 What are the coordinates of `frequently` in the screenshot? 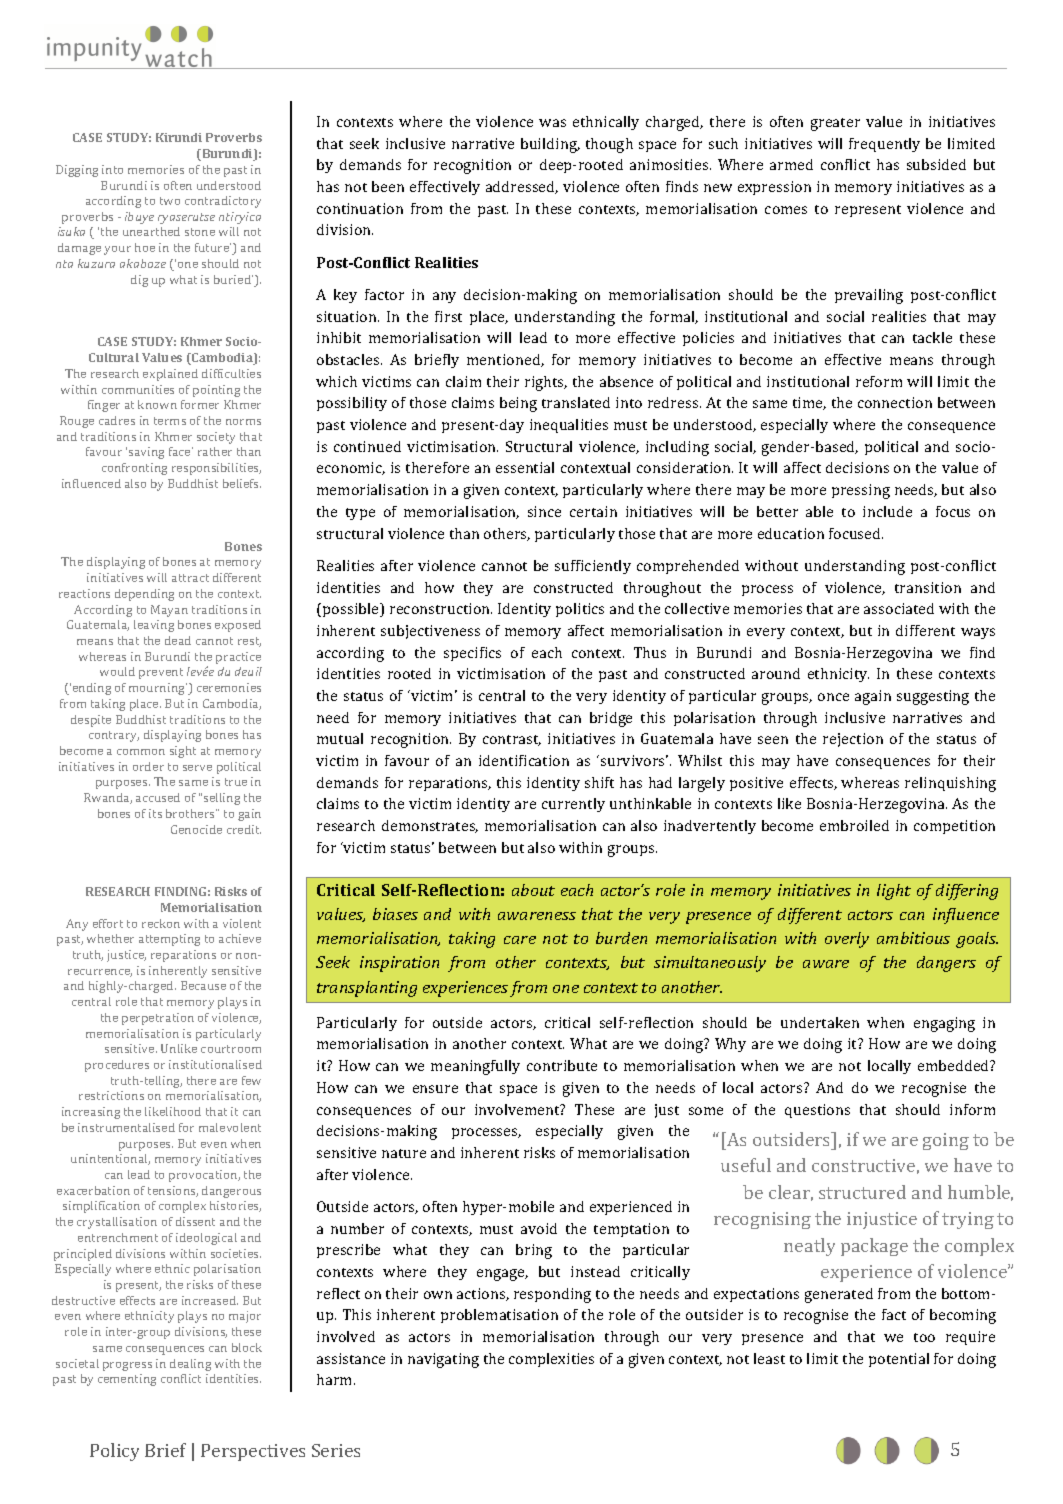 It's located at (884, 145).
